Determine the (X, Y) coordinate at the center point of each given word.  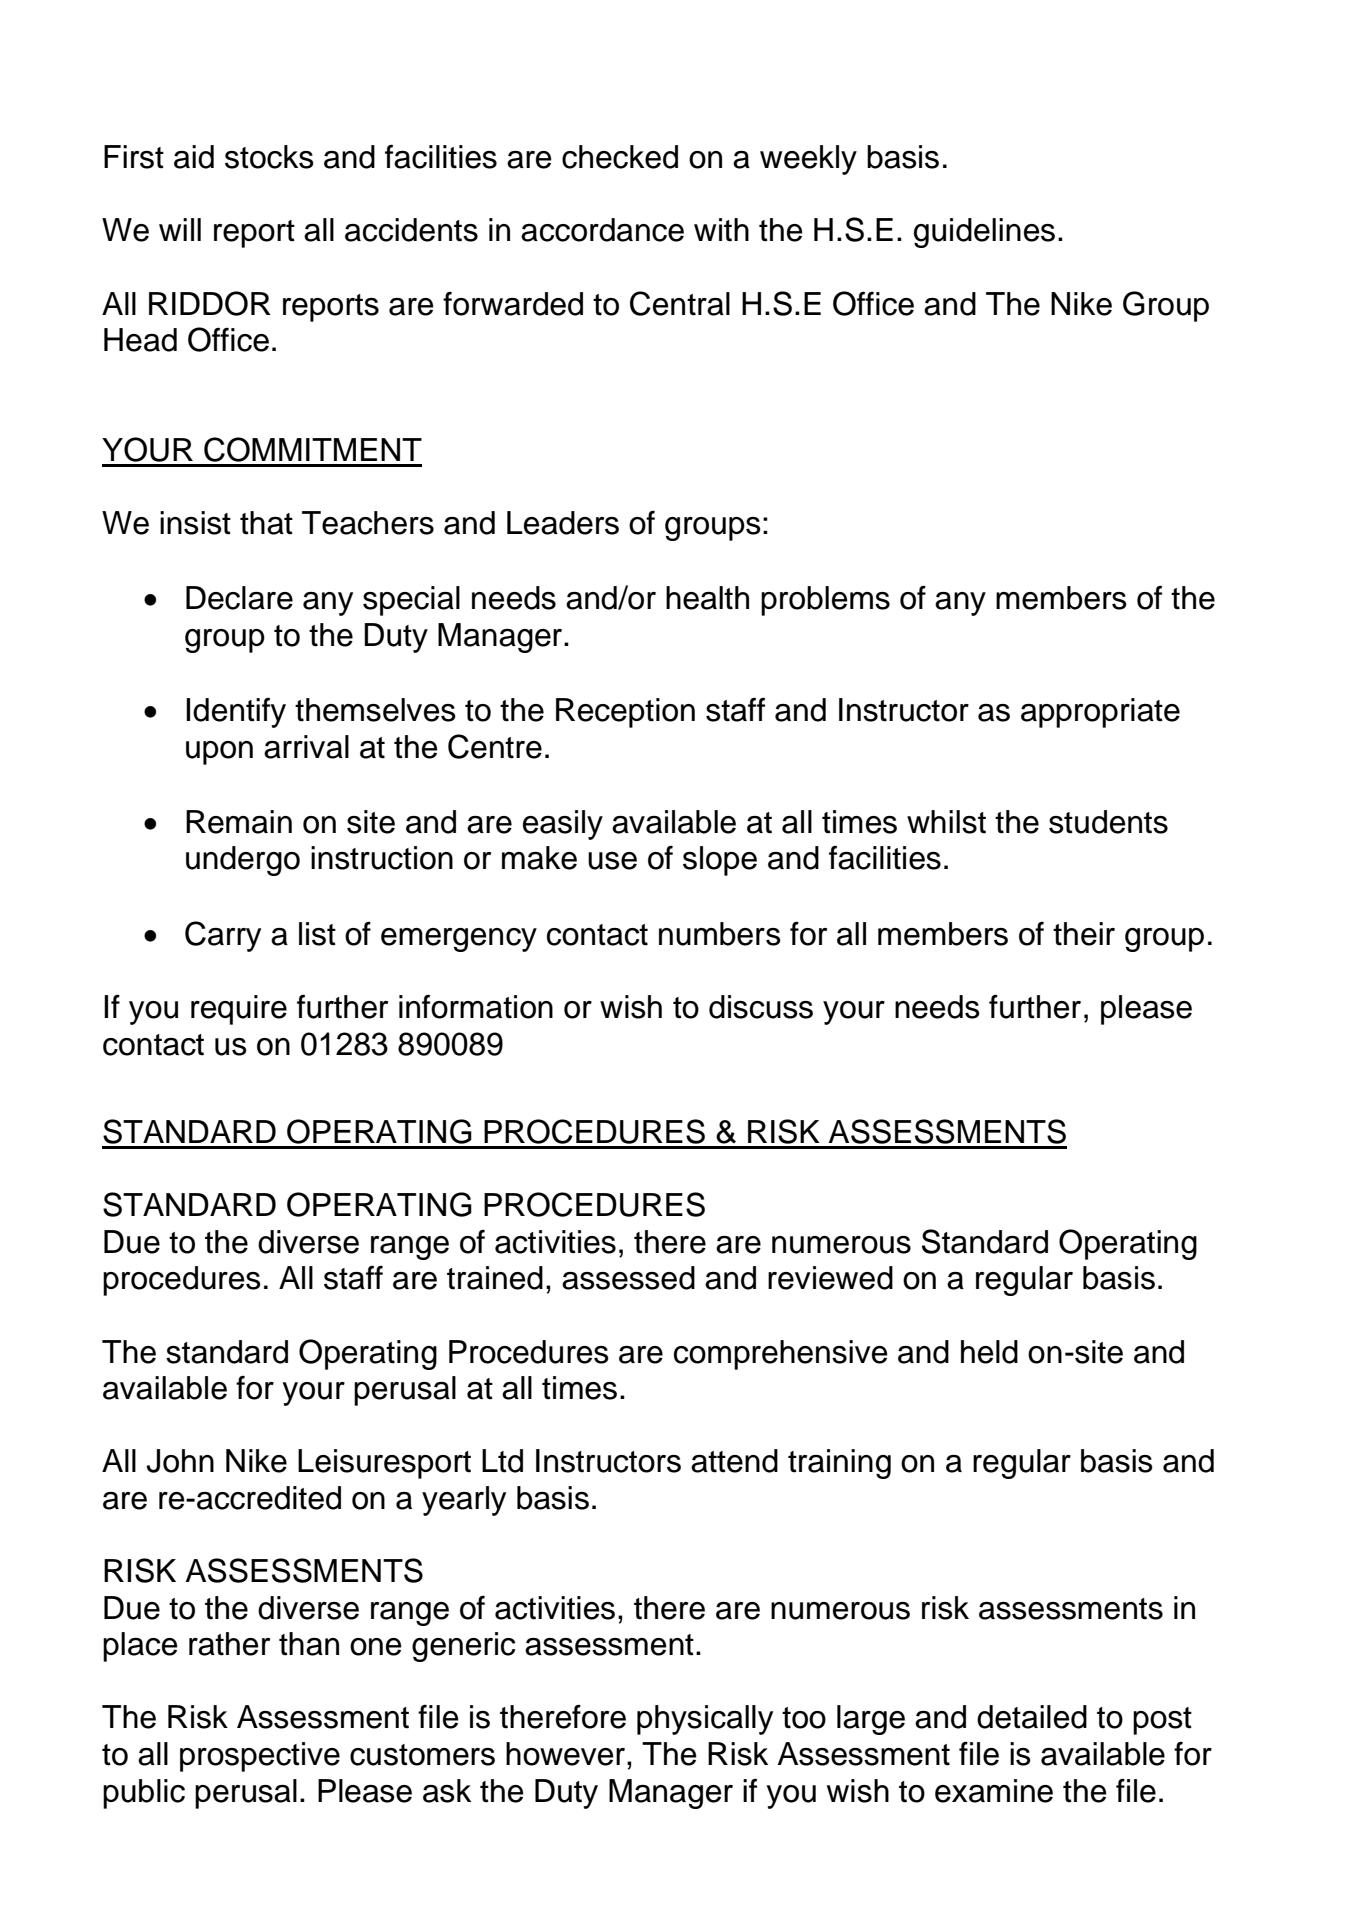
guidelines (984, 233)
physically (705, 1720)
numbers (720, 934)
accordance (602, 230)
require (239, 1010)
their (1084, 934)
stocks (269, 157)
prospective (260, 1757)
